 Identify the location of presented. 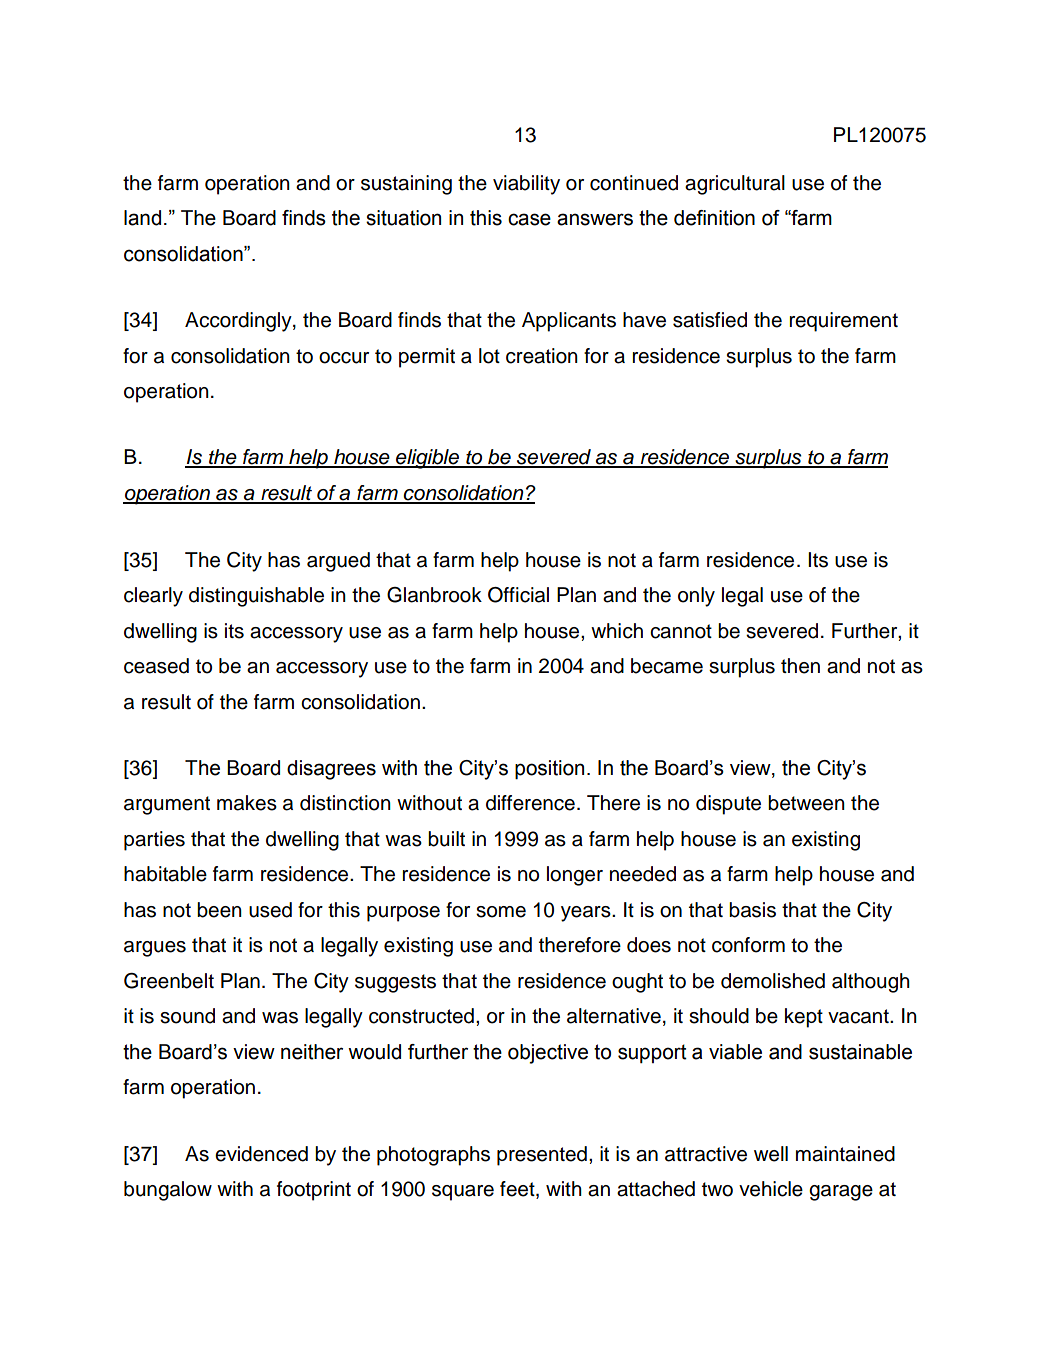
(542, 1156).
